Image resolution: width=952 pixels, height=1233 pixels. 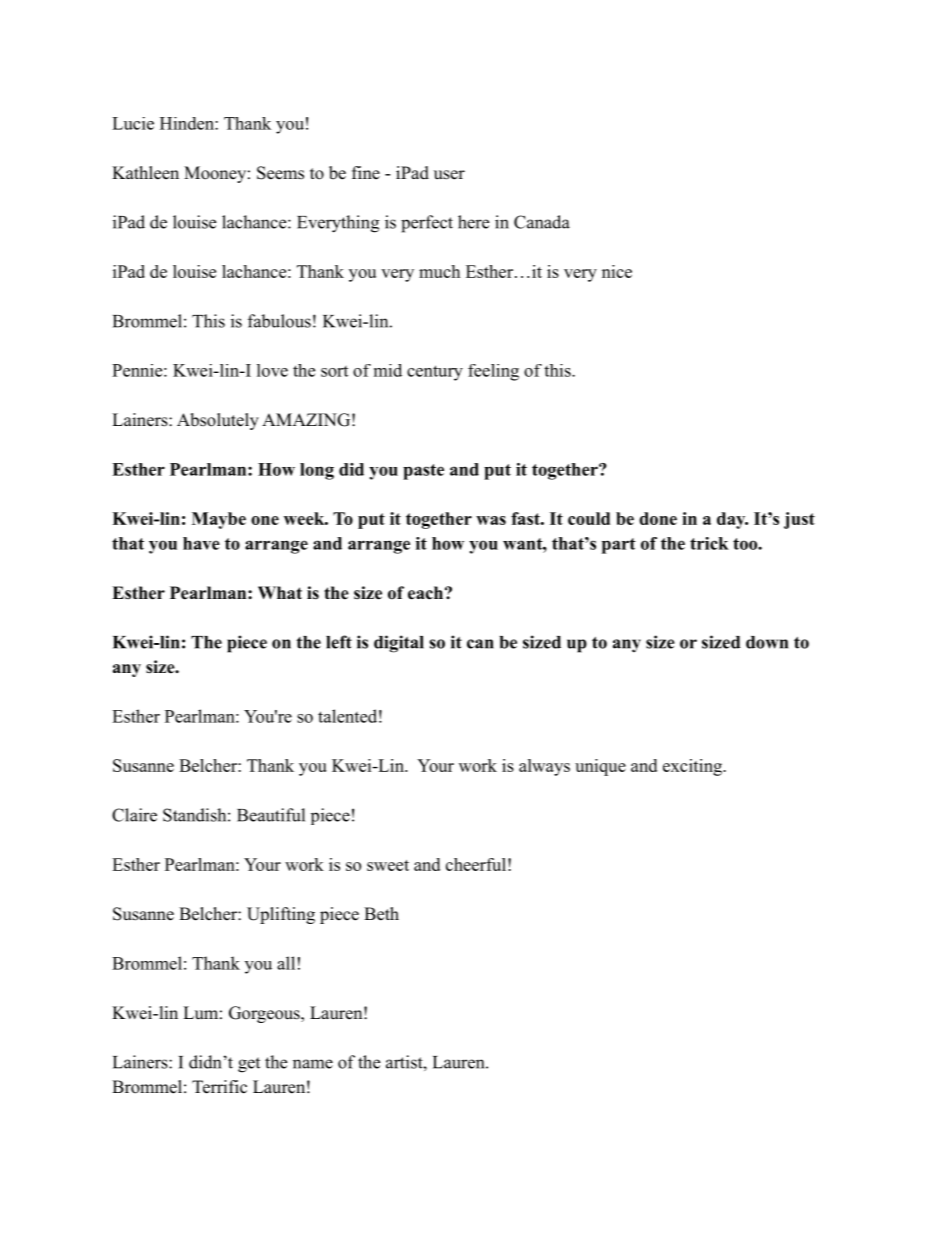 I want to click on Beth, so click(x=381, y=914).
